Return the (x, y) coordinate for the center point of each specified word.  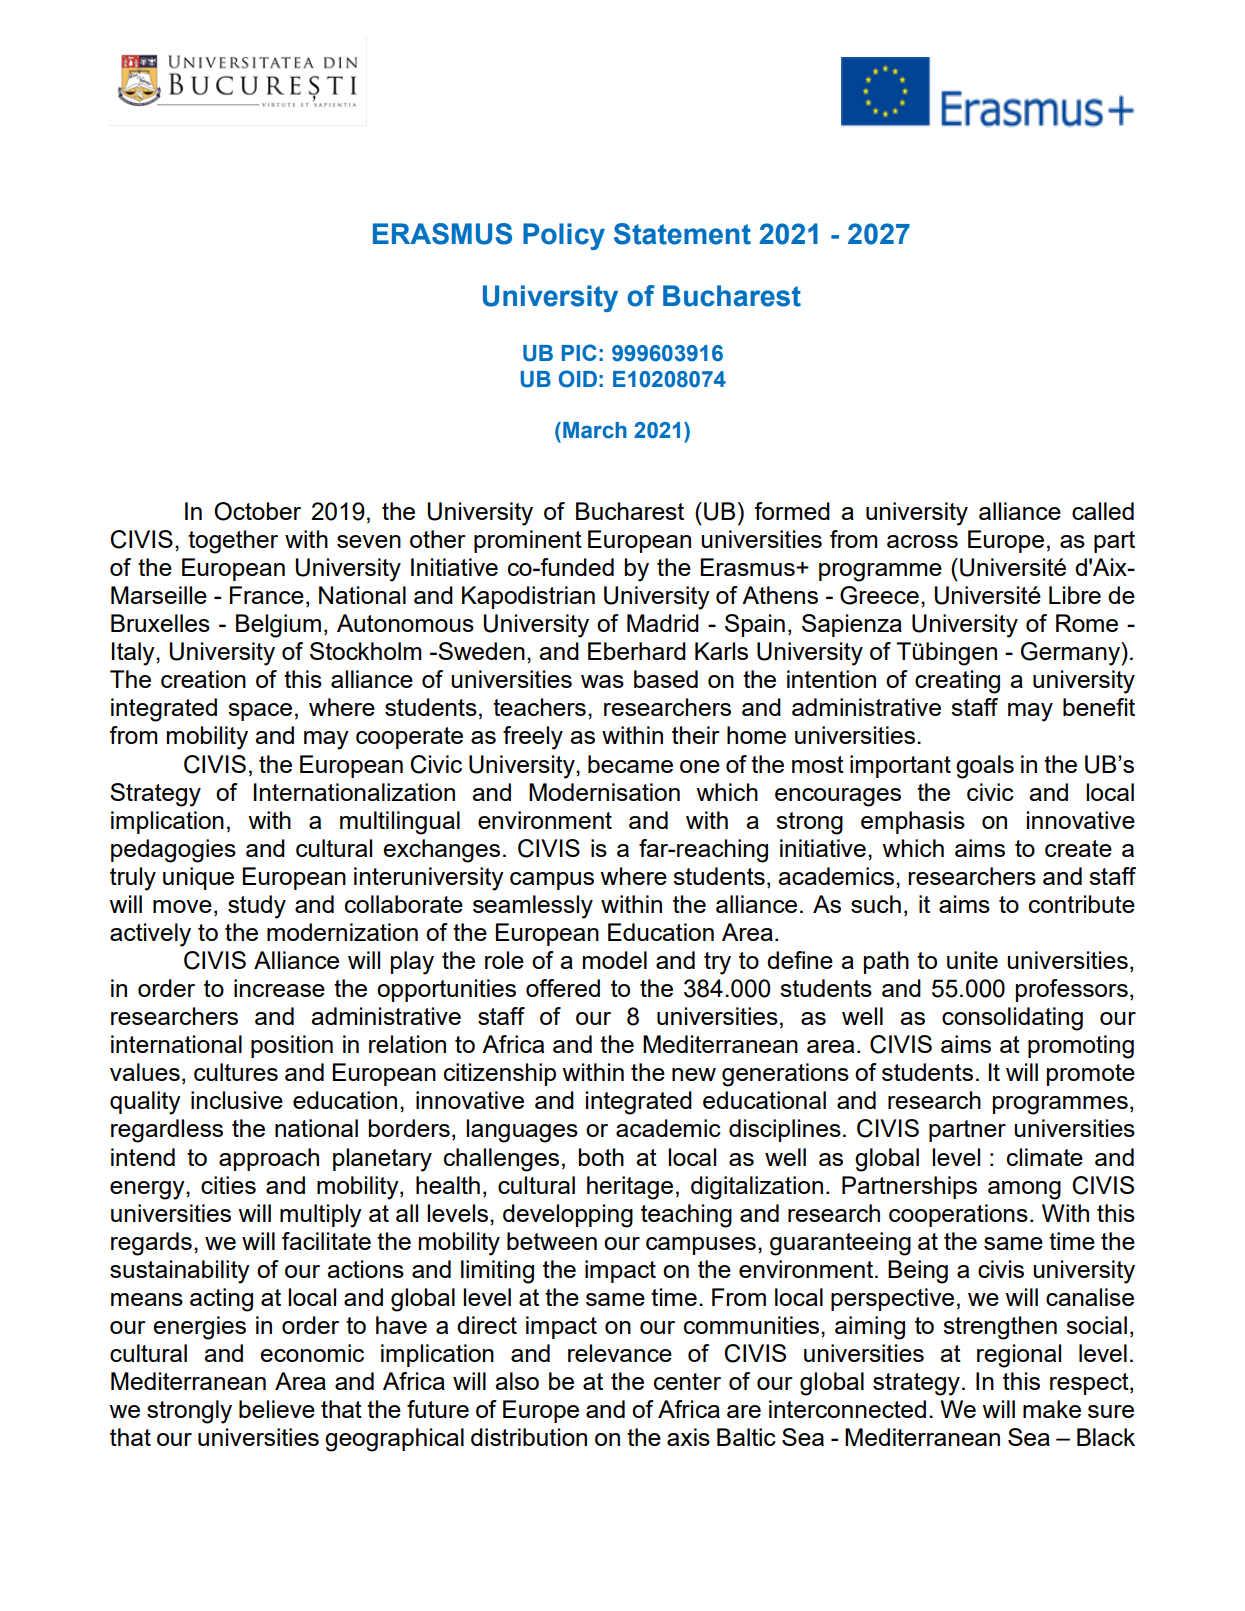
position (292, 1046)
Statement (682, 234)
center (687, 1381)
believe (277, 1409)
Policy (564, 236)
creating (957, 682)
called (1103, 511)
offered (563, 988)
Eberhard (637, 651)
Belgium (278, 626)
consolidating (1012, 1019)
